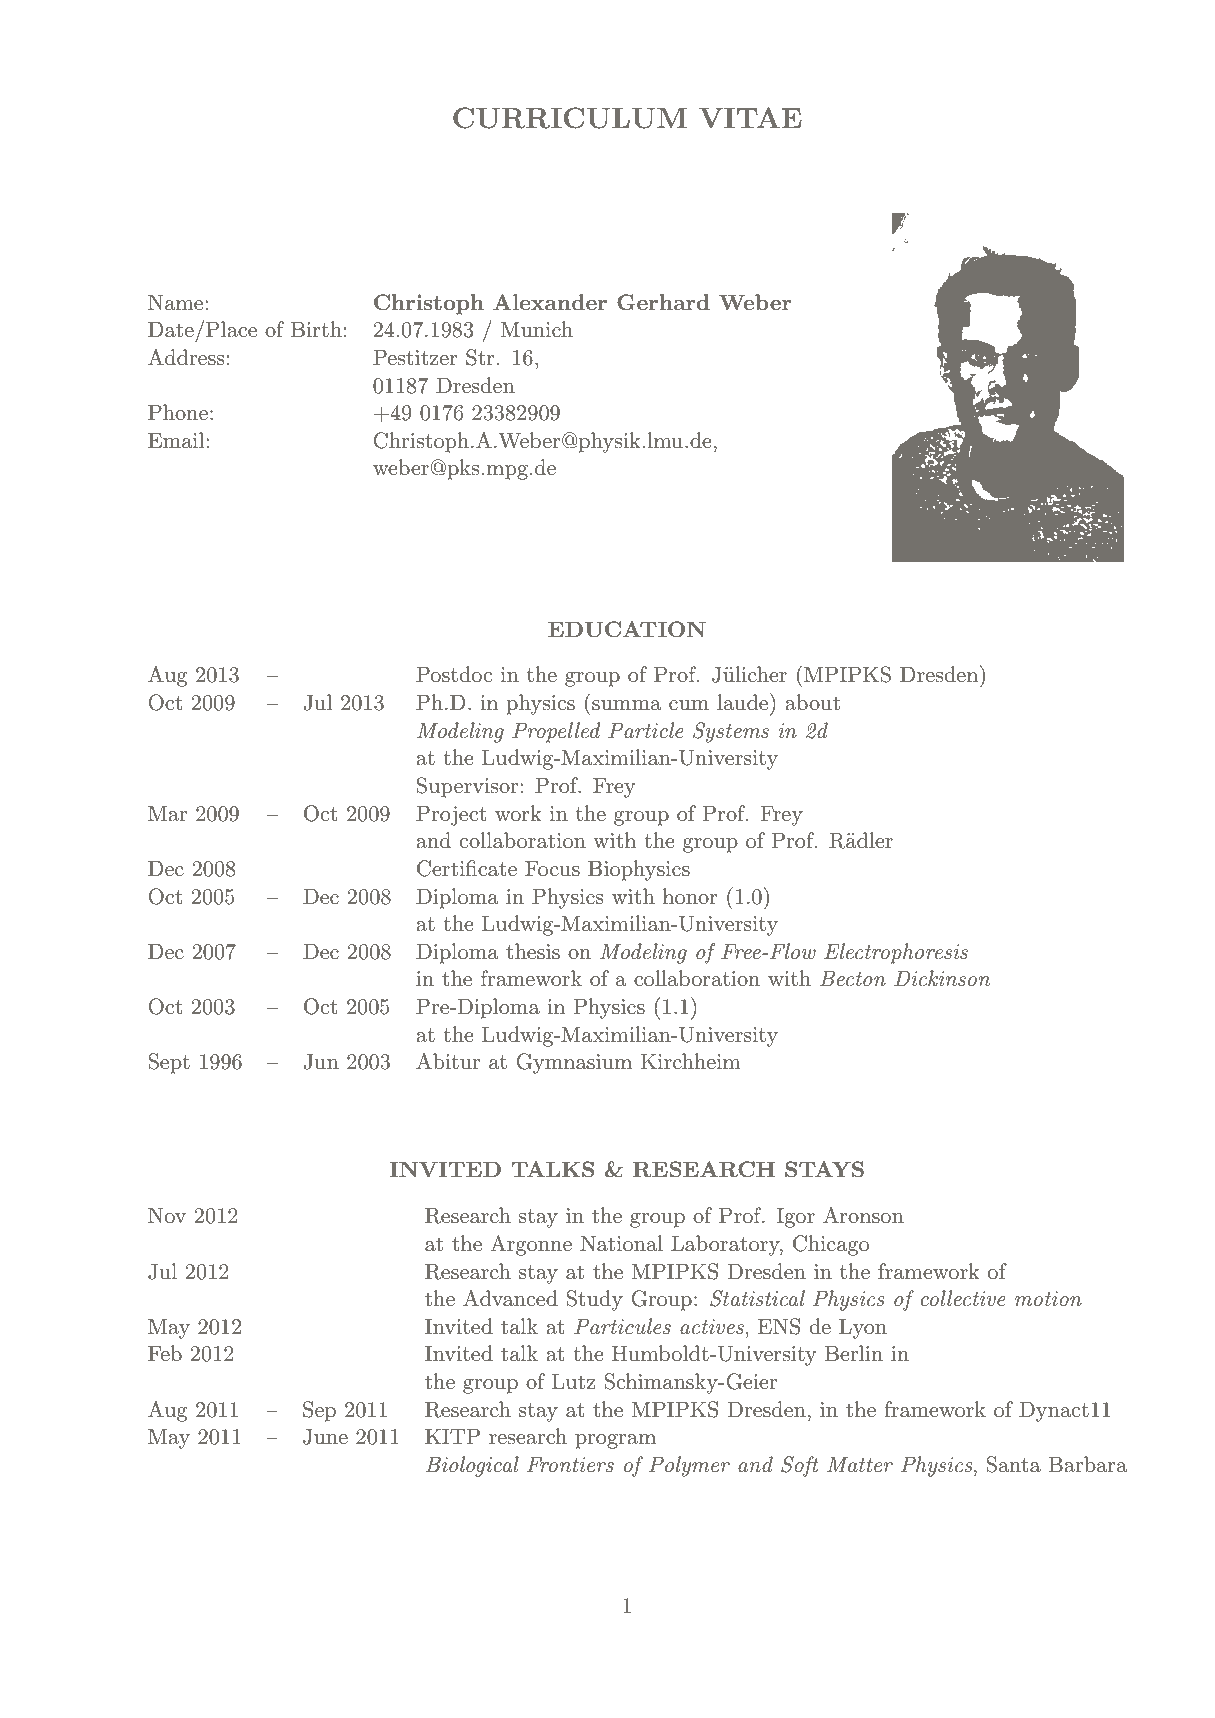 This screenshot has height=1718, width=1215. I want to click on Name, so click(177, 302).
